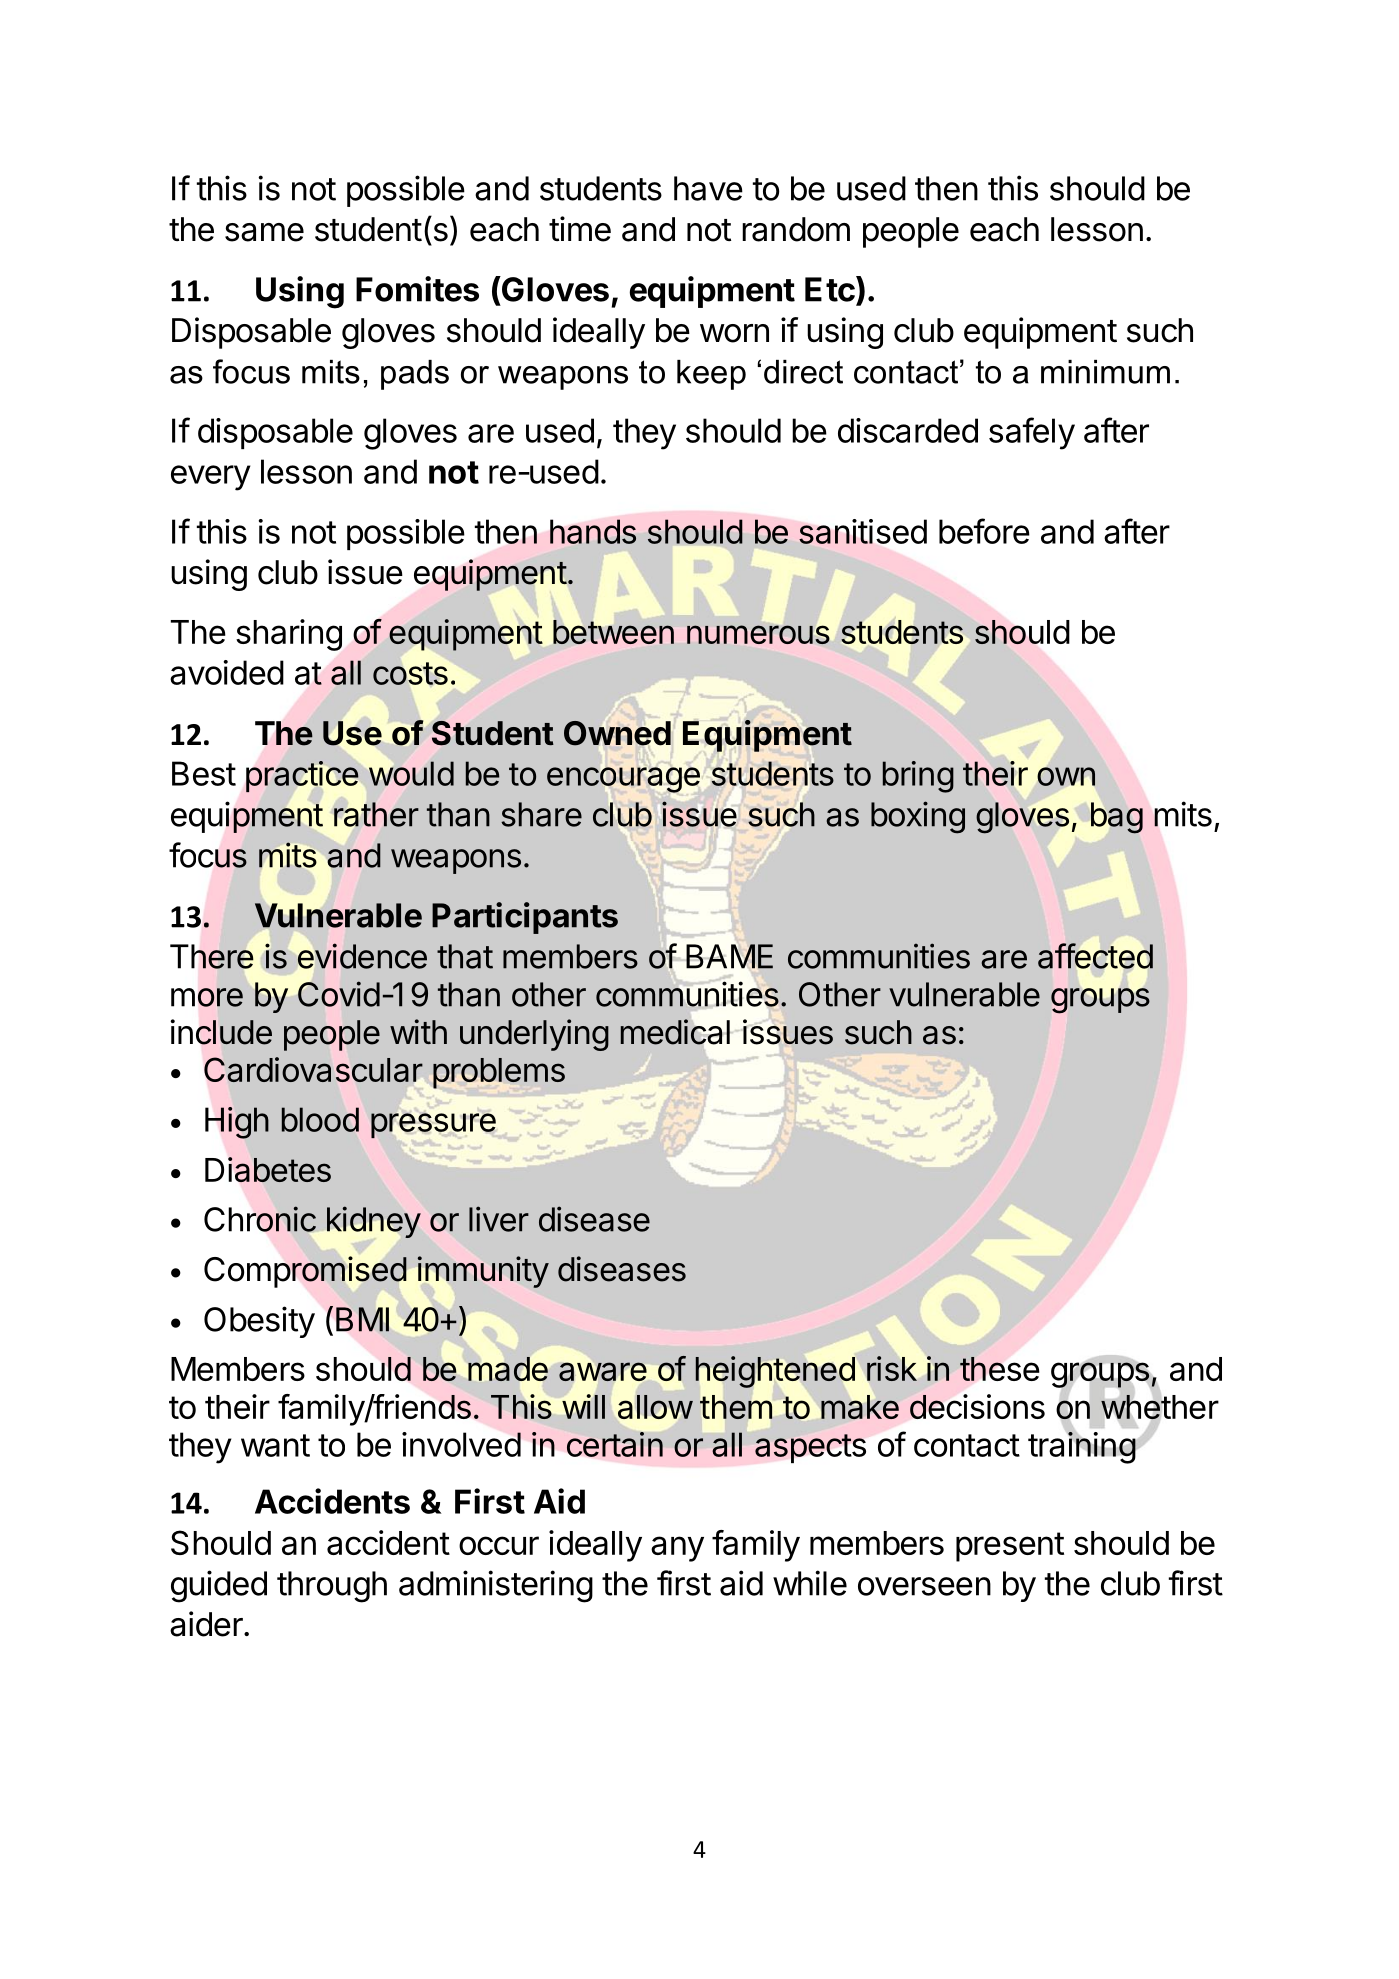  Describe the element at coordinates (831, 289) in the image. I see `Etc` at that location.
